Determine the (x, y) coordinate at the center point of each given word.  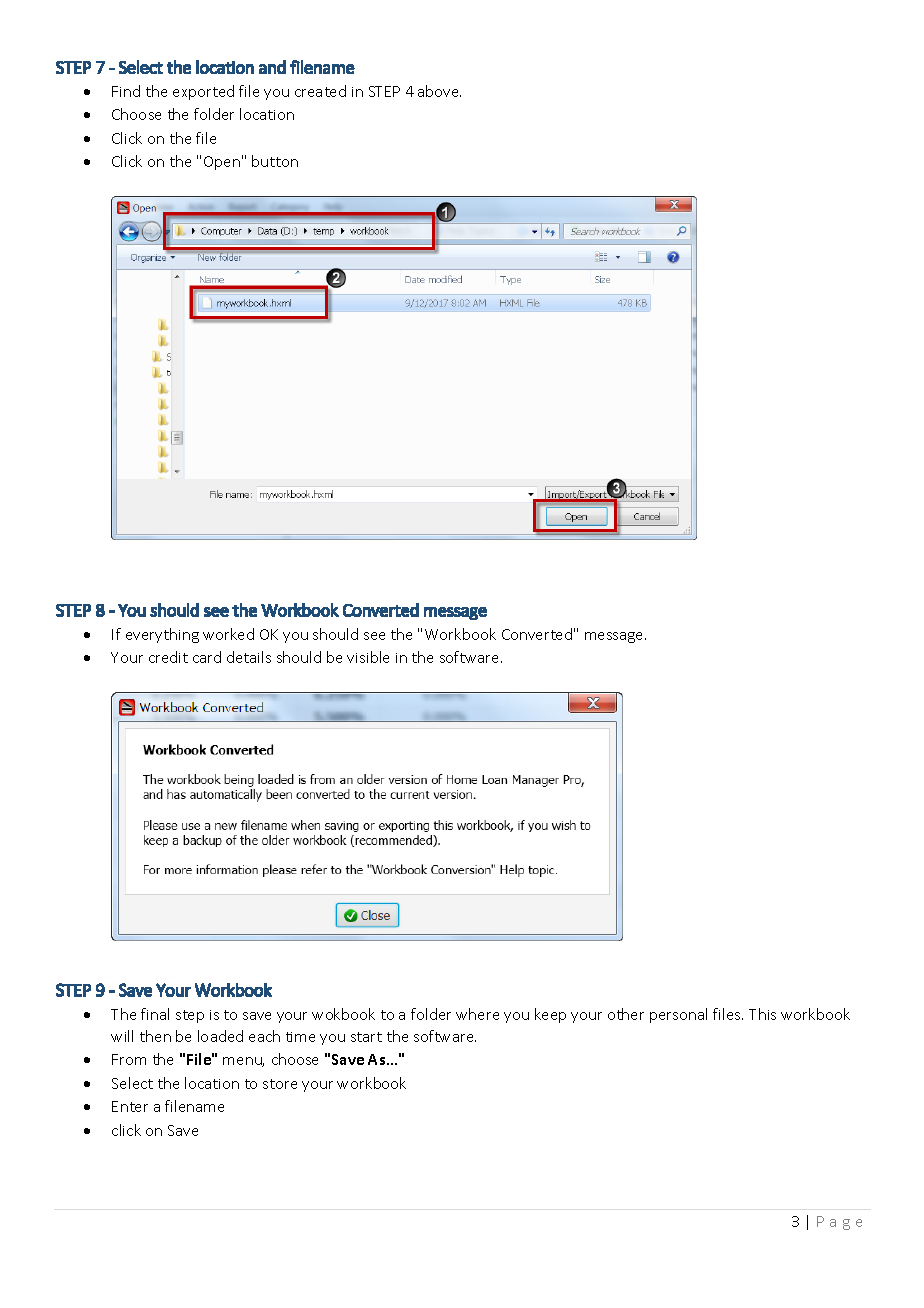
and (272, 67)
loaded (220, 1036)
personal (678, 1015)
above (439, 91)
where (477, 1014)
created (320, 91)
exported (203, 92)
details (249, 657)
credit (168, 657)
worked (228, 634)
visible (368, 657)
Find (126, 91)
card (207, 657)
